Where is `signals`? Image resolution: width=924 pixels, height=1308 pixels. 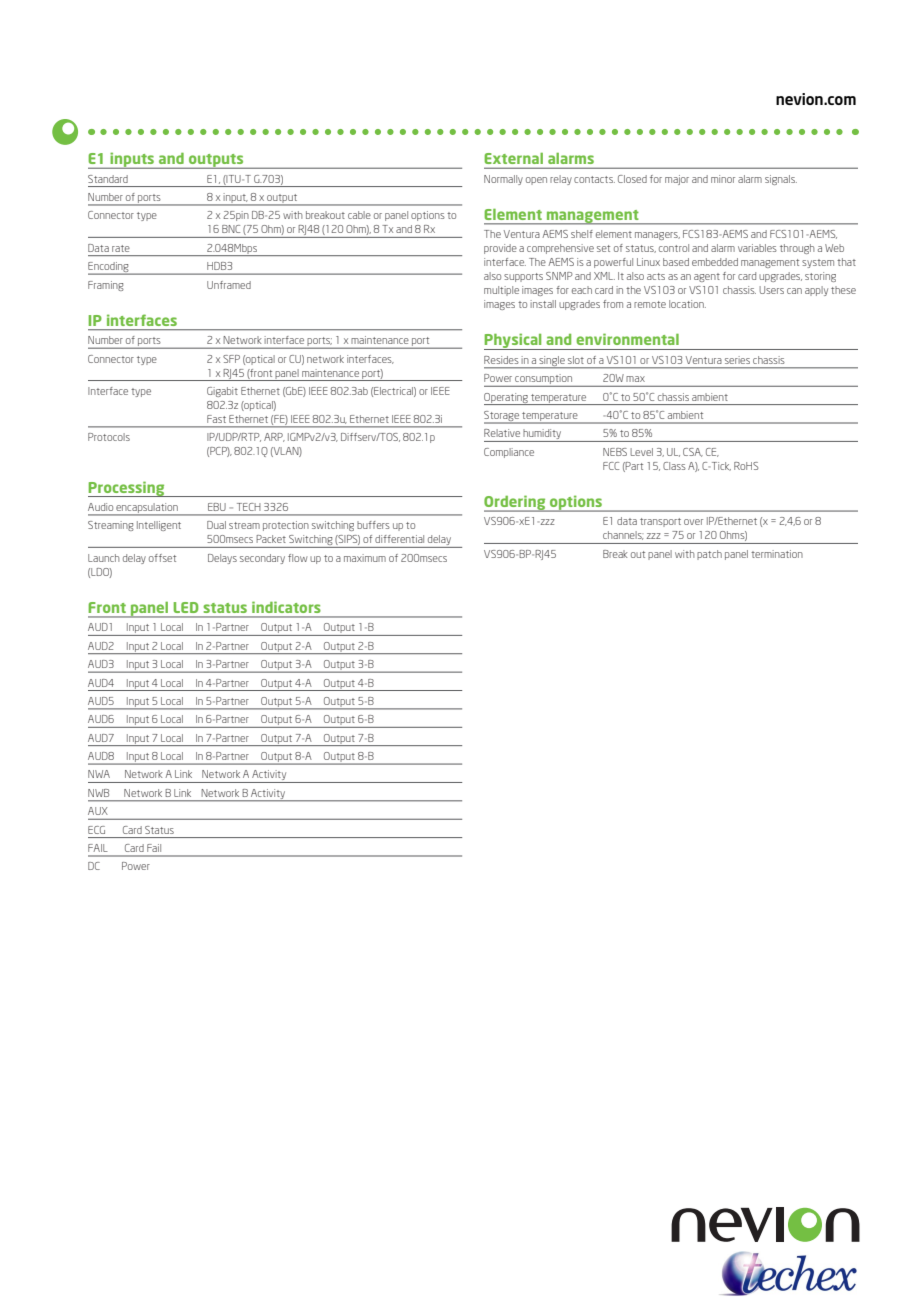 signals is located at coordinates (781, 180).
